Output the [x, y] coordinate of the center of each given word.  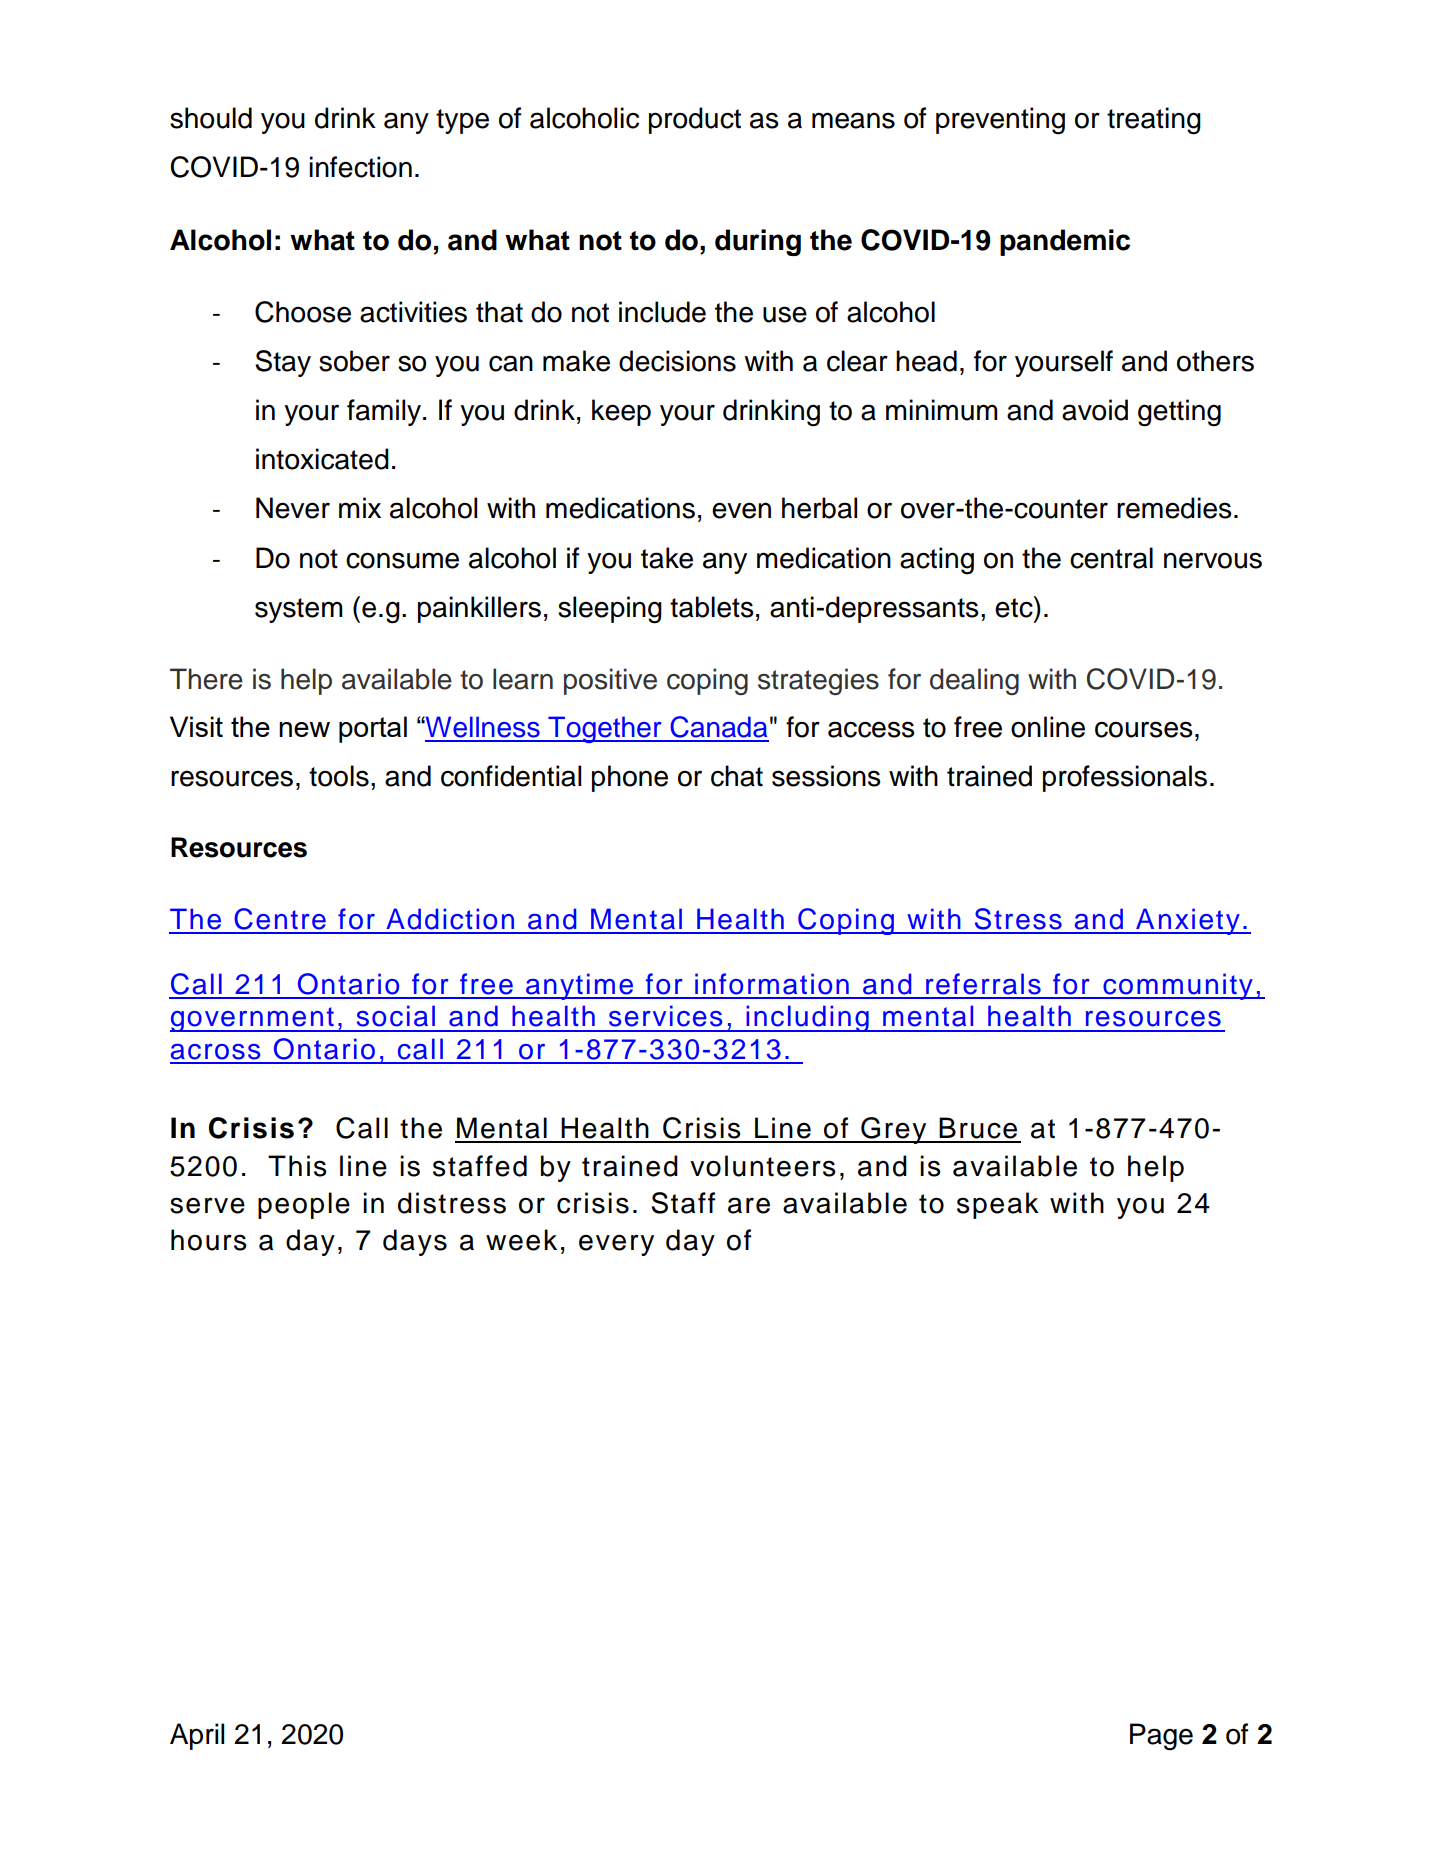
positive [610, 681]
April [197, 1736]
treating [1154, 121]
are [749, 1205]
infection [360, 167]
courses [1144, 729]
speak [998, 1205]
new [304, 729]
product [695, 120]
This [297, 1166]
